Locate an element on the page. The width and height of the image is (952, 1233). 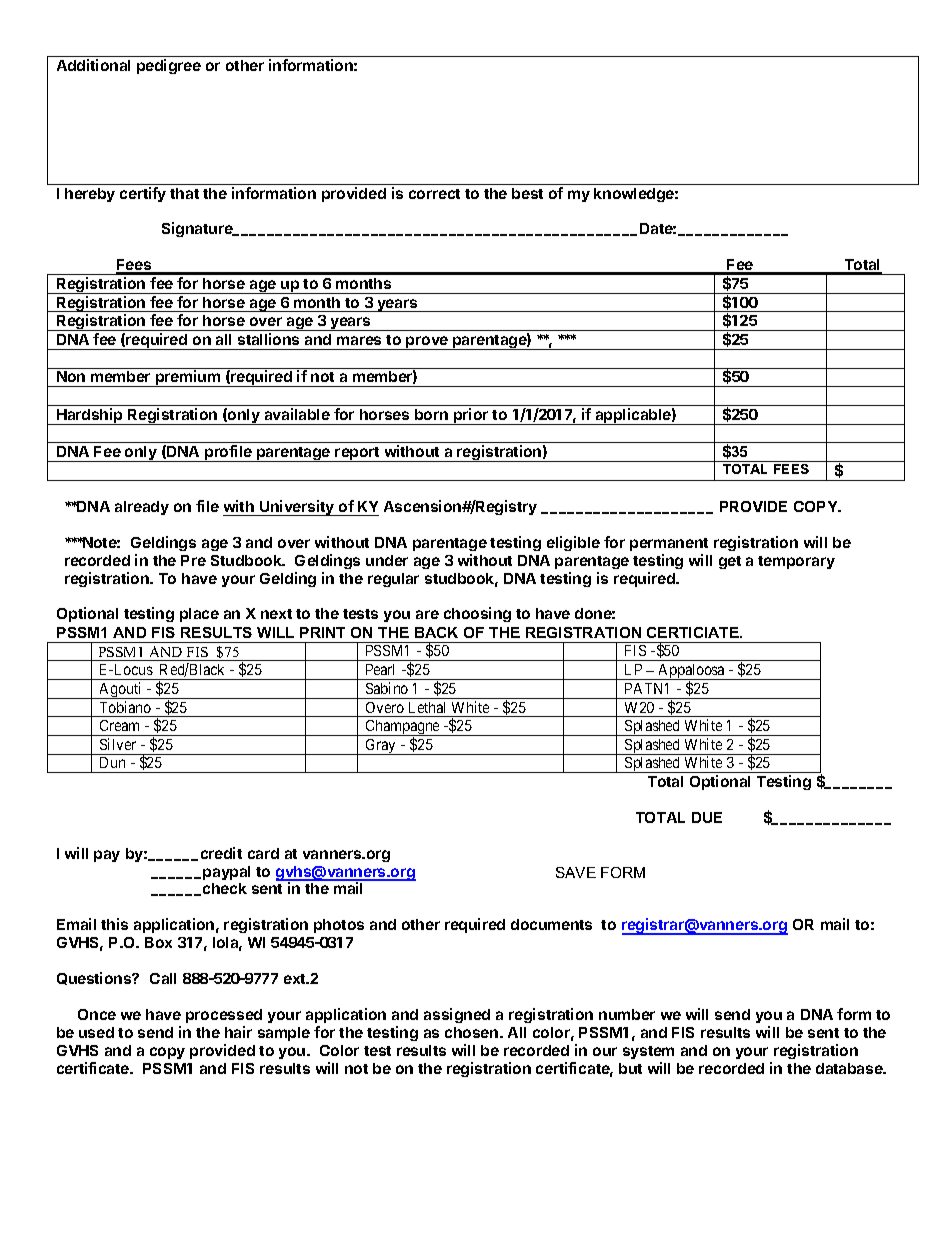
get is located at coordinates (730, 562).
